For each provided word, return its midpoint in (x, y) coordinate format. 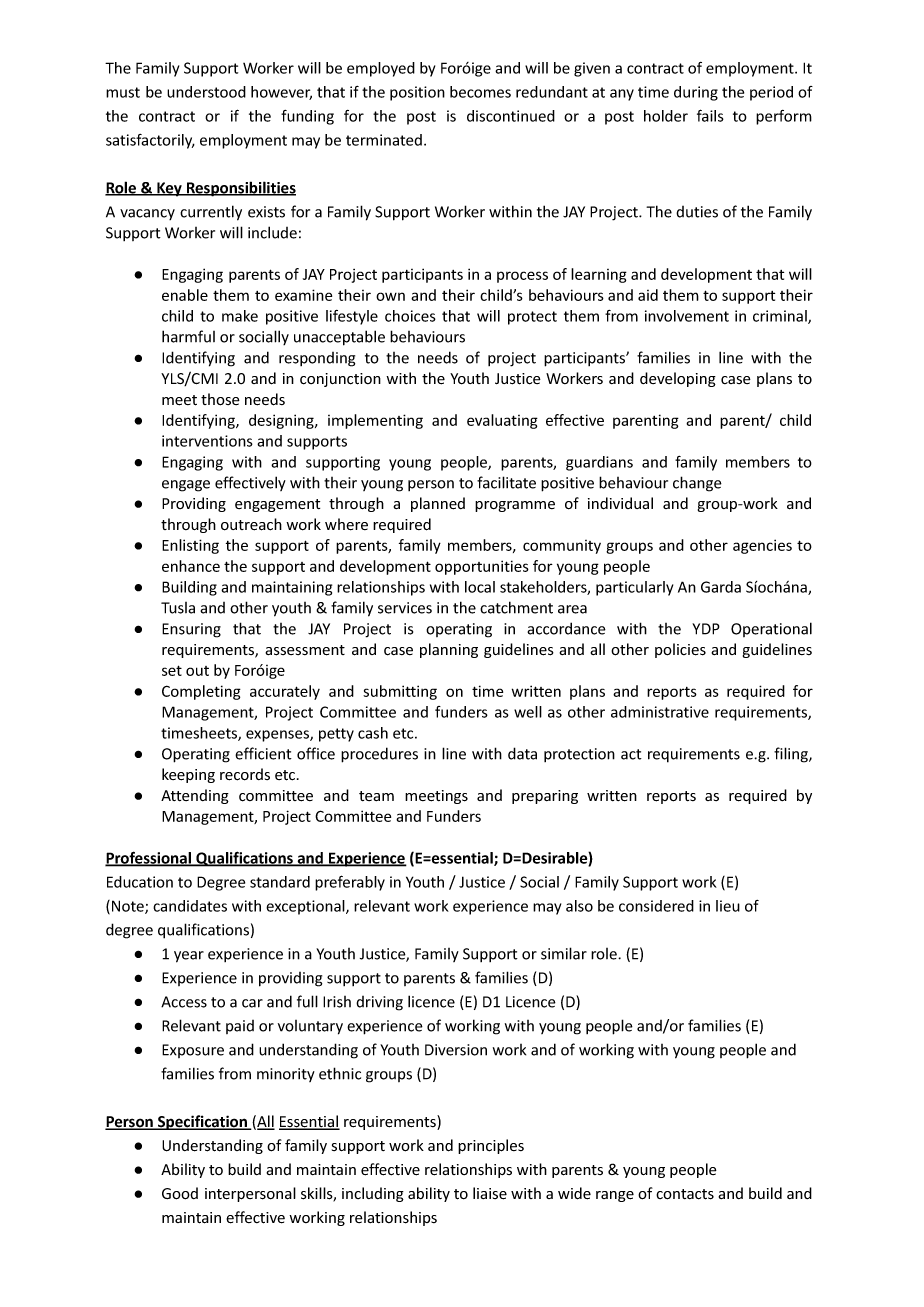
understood (206, 92)
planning (449, 650)
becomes (480, 92)
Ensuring (191, 630)
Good (180, 1193)
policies (680, 650)
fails (710, 115)
